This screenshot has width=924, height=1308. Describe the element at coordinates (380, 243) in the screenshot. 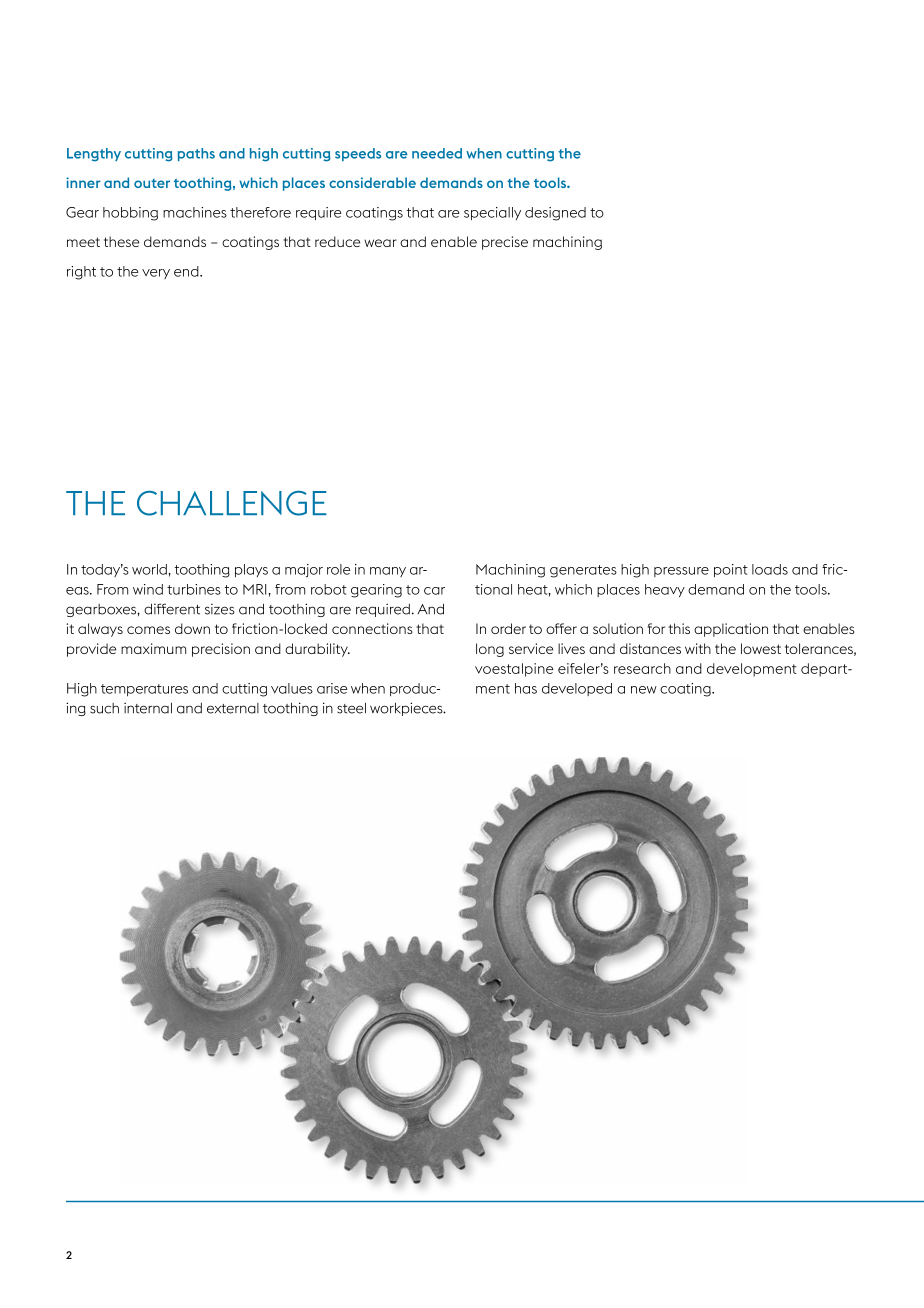

I see `wear` at that location.
